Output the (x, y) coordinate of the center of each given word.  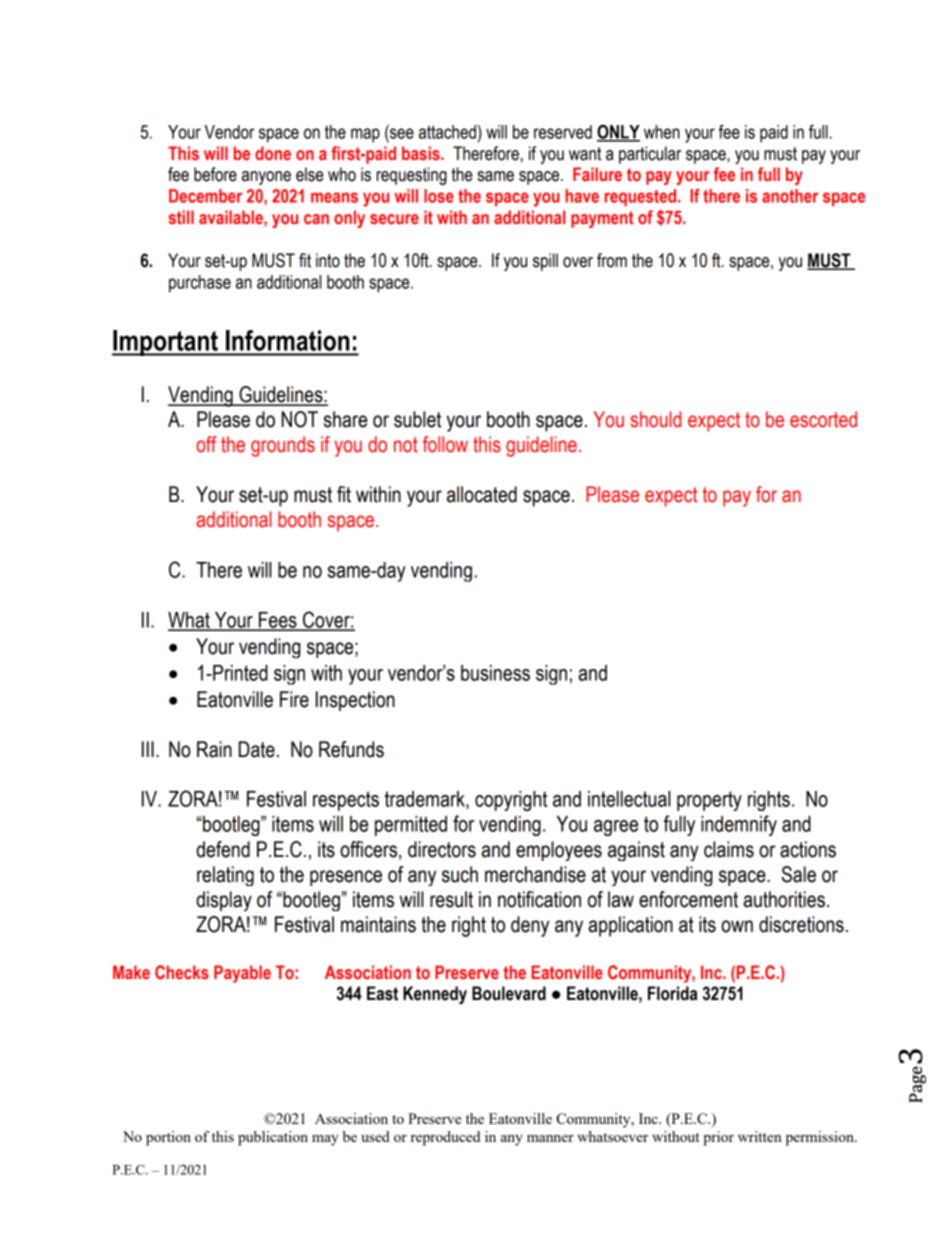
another (790, 196)
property (709, 801)
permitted (411, 826)
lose (439, 196)
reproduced (445, 1138)
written (760, 1136)
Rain (214, 749)
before (215, 174)
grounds (283, 446)
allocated (482, 494)
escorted (823, 419)
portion (168, 1138)
